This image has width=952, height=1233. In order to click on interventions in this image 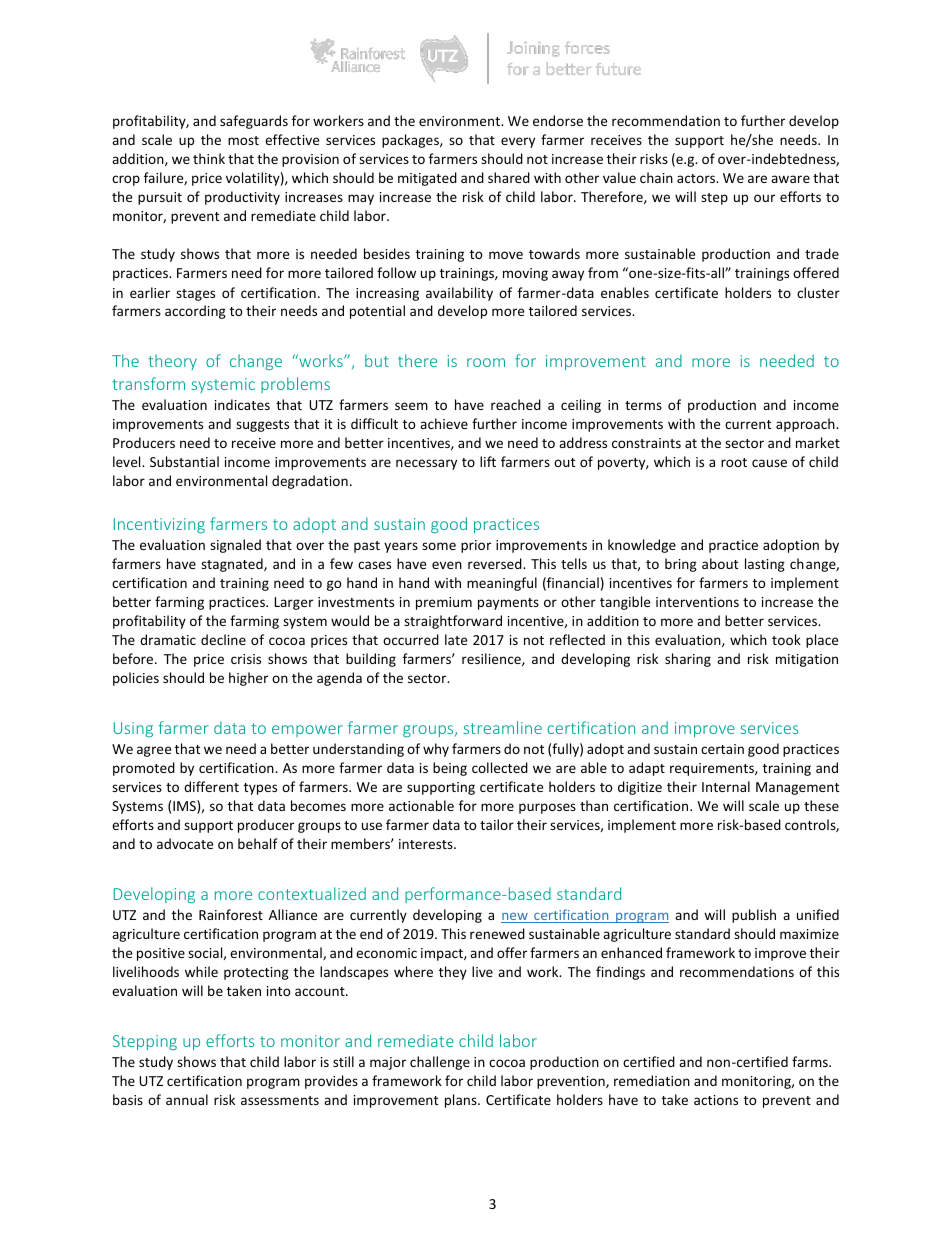, I will do `click(697, 602)`.
